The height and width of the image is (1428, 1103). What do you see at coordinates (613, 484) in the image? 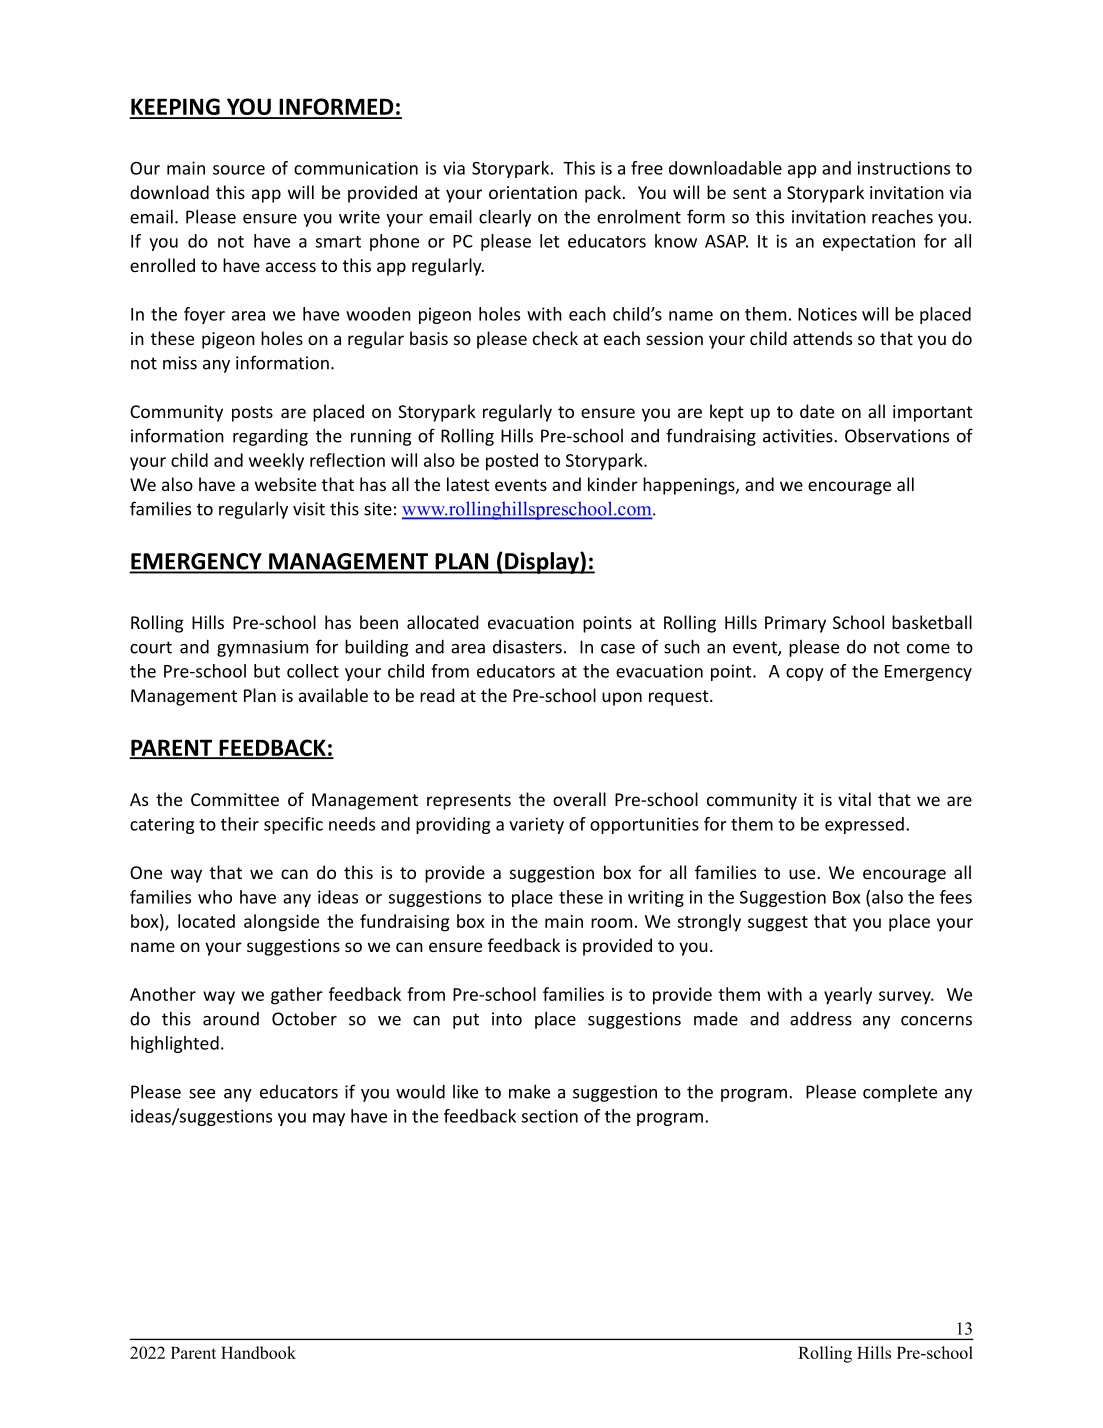
I see `kinder` at bounding box center [613, 484].
